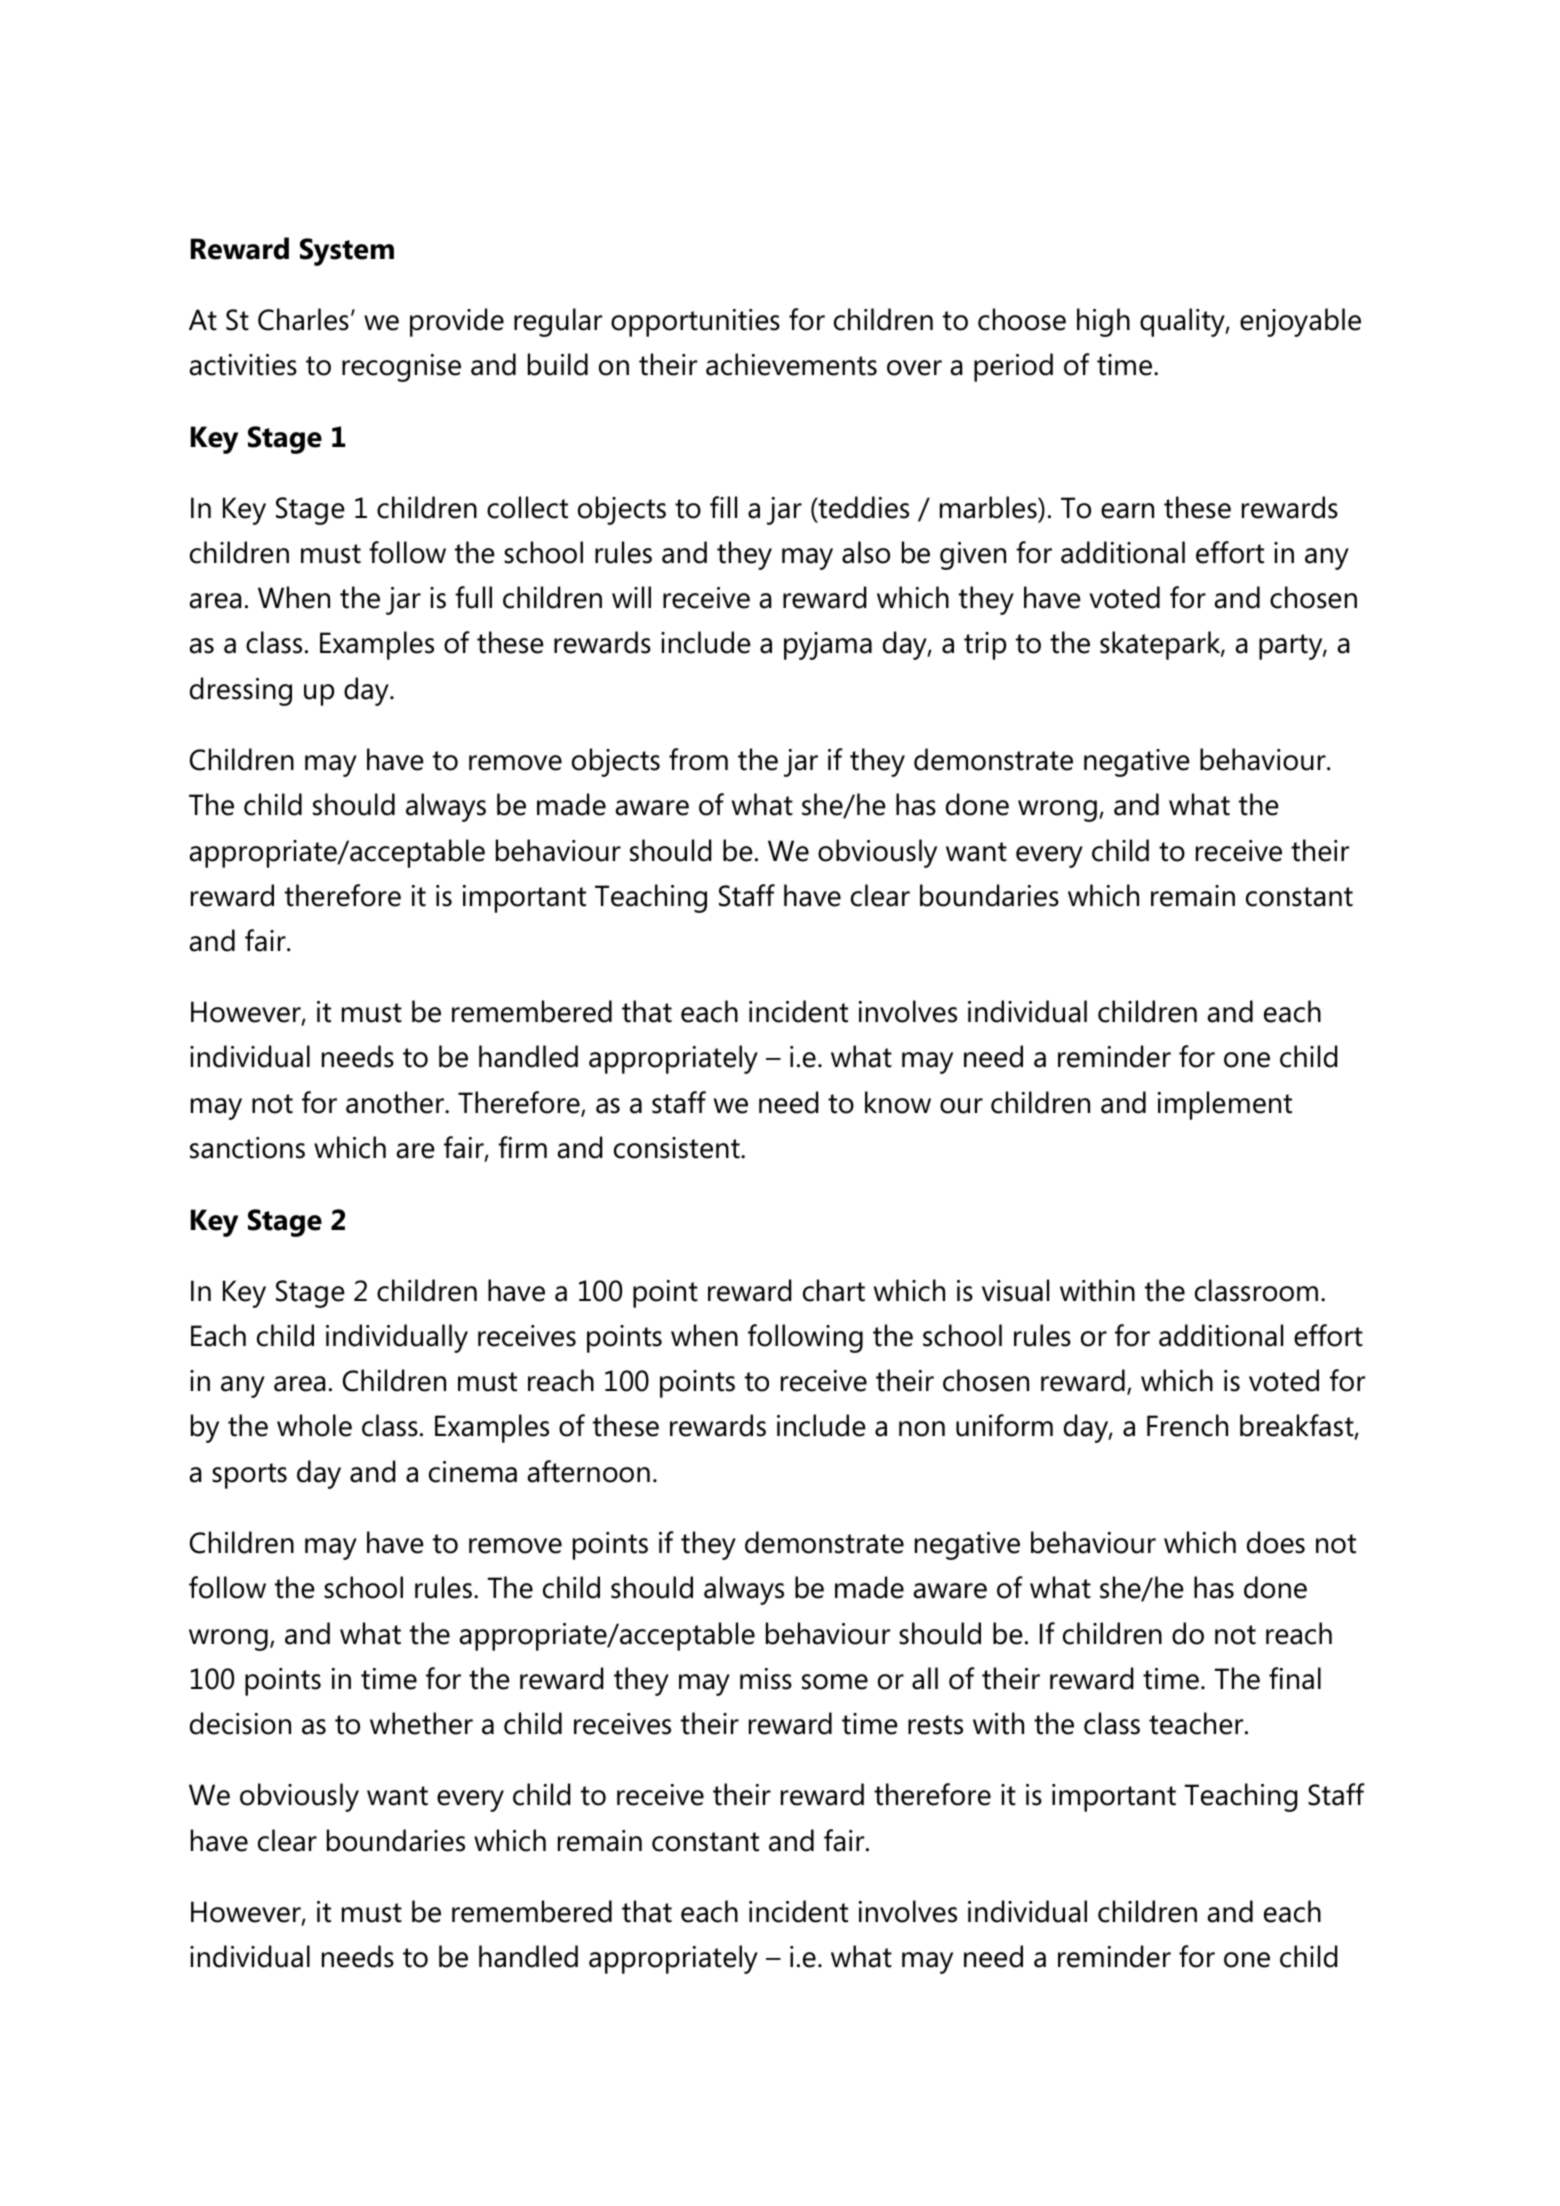  What do you see at coordinates (698, 759) in the screenshot?
I see `from` at bounding box center [698, 759].
